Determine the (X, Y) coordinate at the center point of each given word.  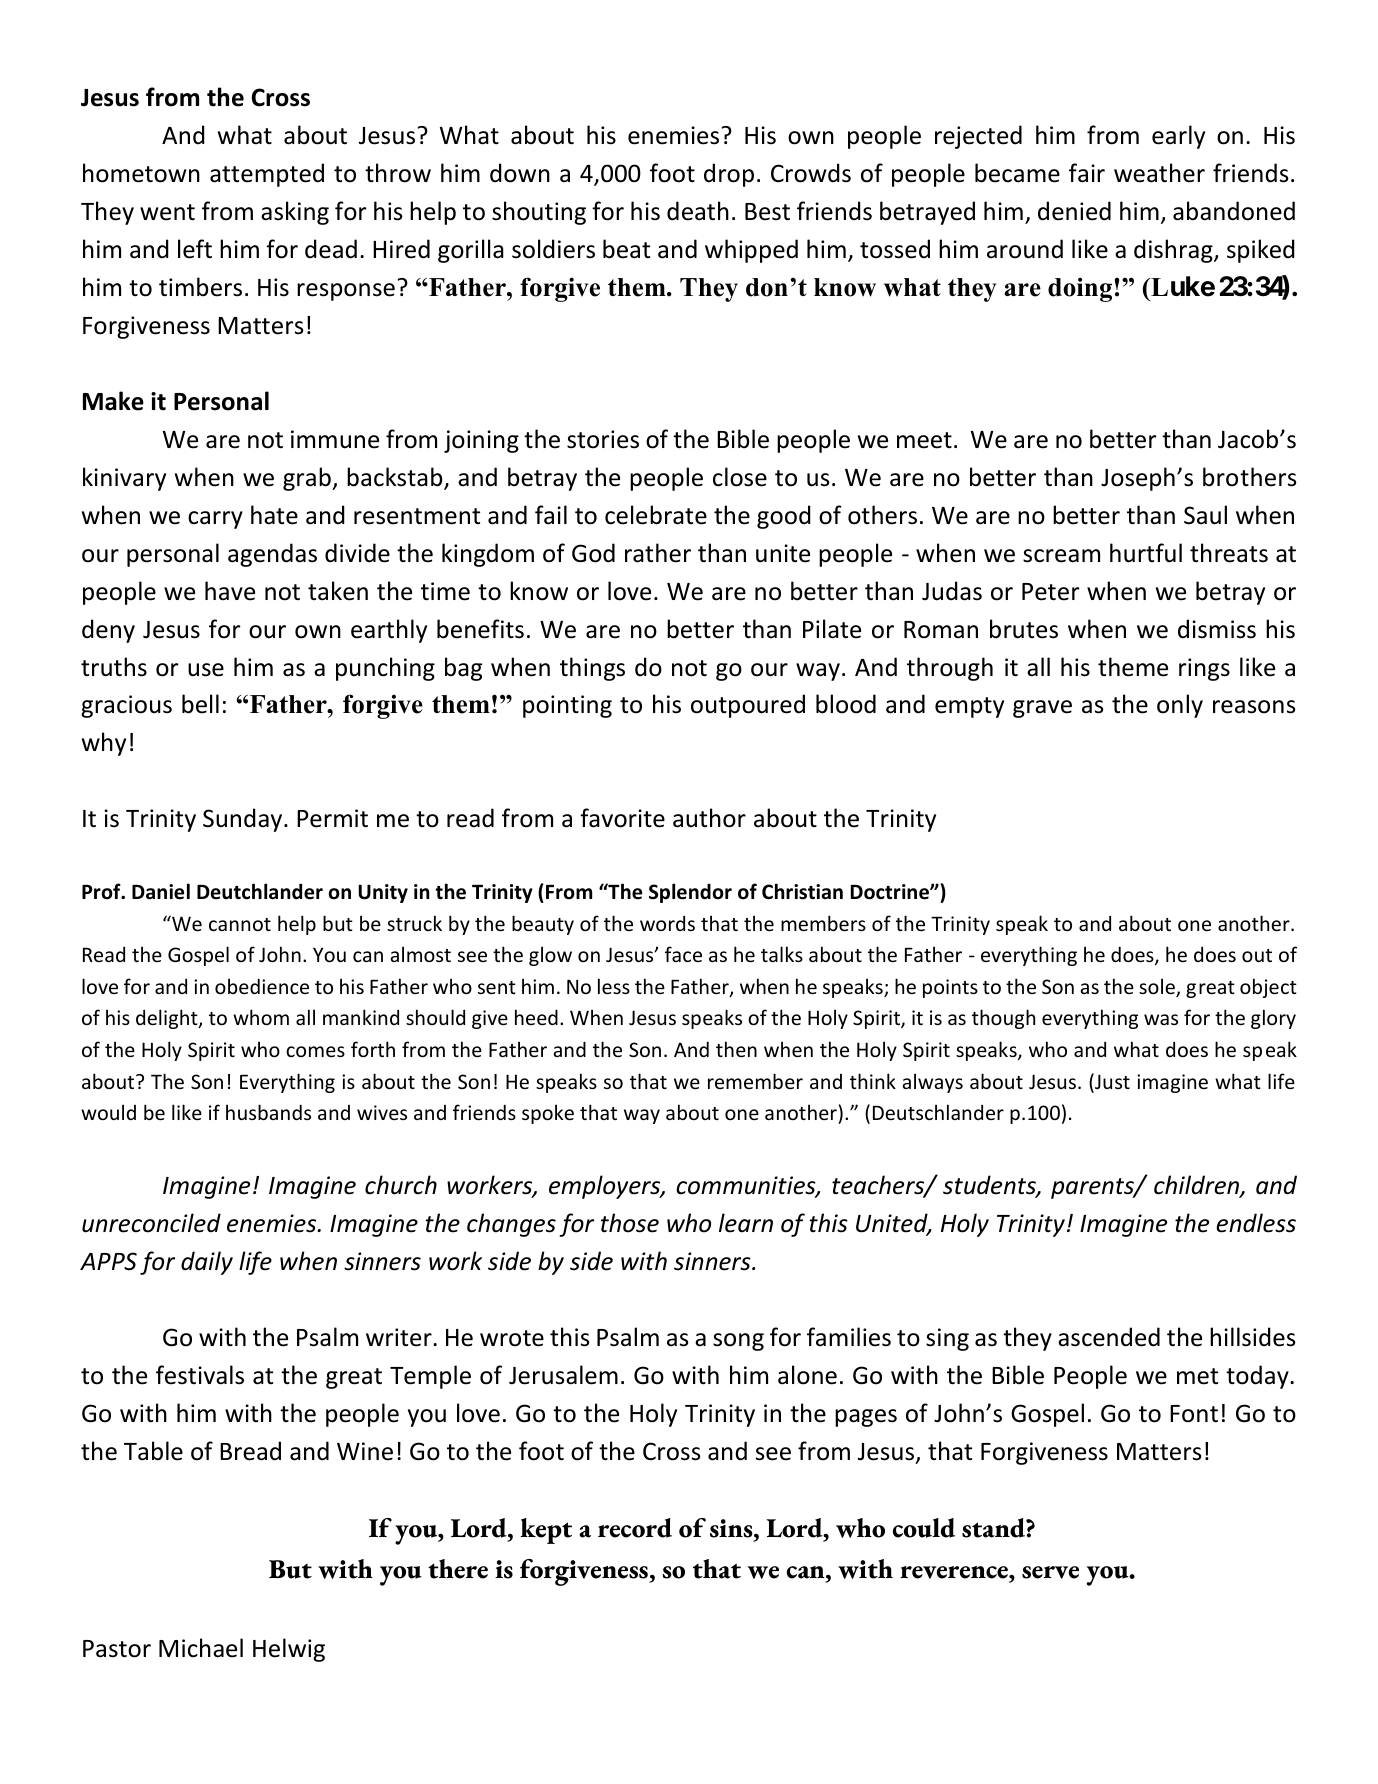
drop (729, 175)
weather (1159, 173)
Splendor (690, 893)
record (635, 1528)
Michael (201, 1648)
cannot (240, 924)
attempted (267, 175)
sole (1158, 987)
